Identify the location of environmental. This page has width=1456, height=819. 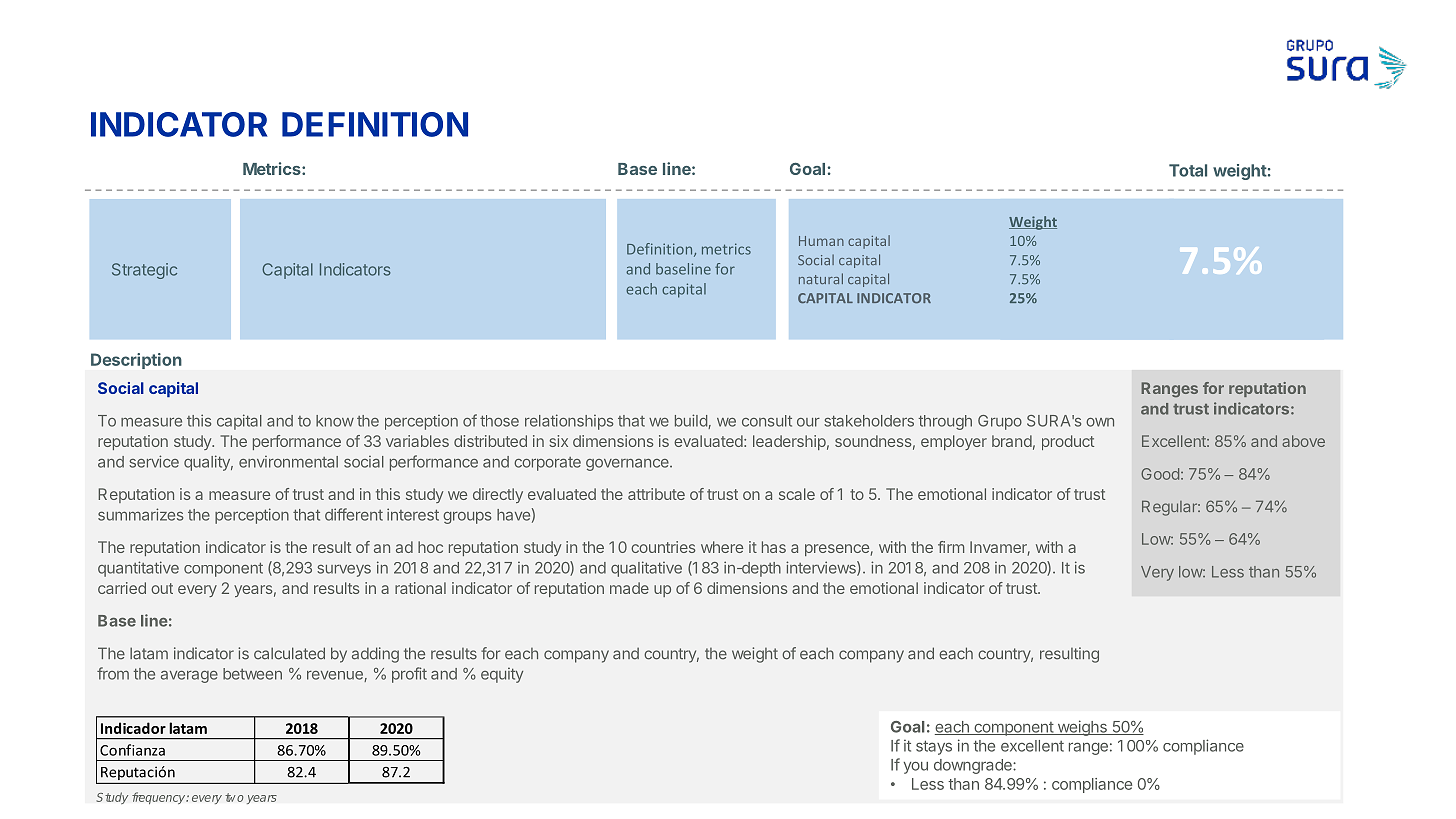
(288, 462).
